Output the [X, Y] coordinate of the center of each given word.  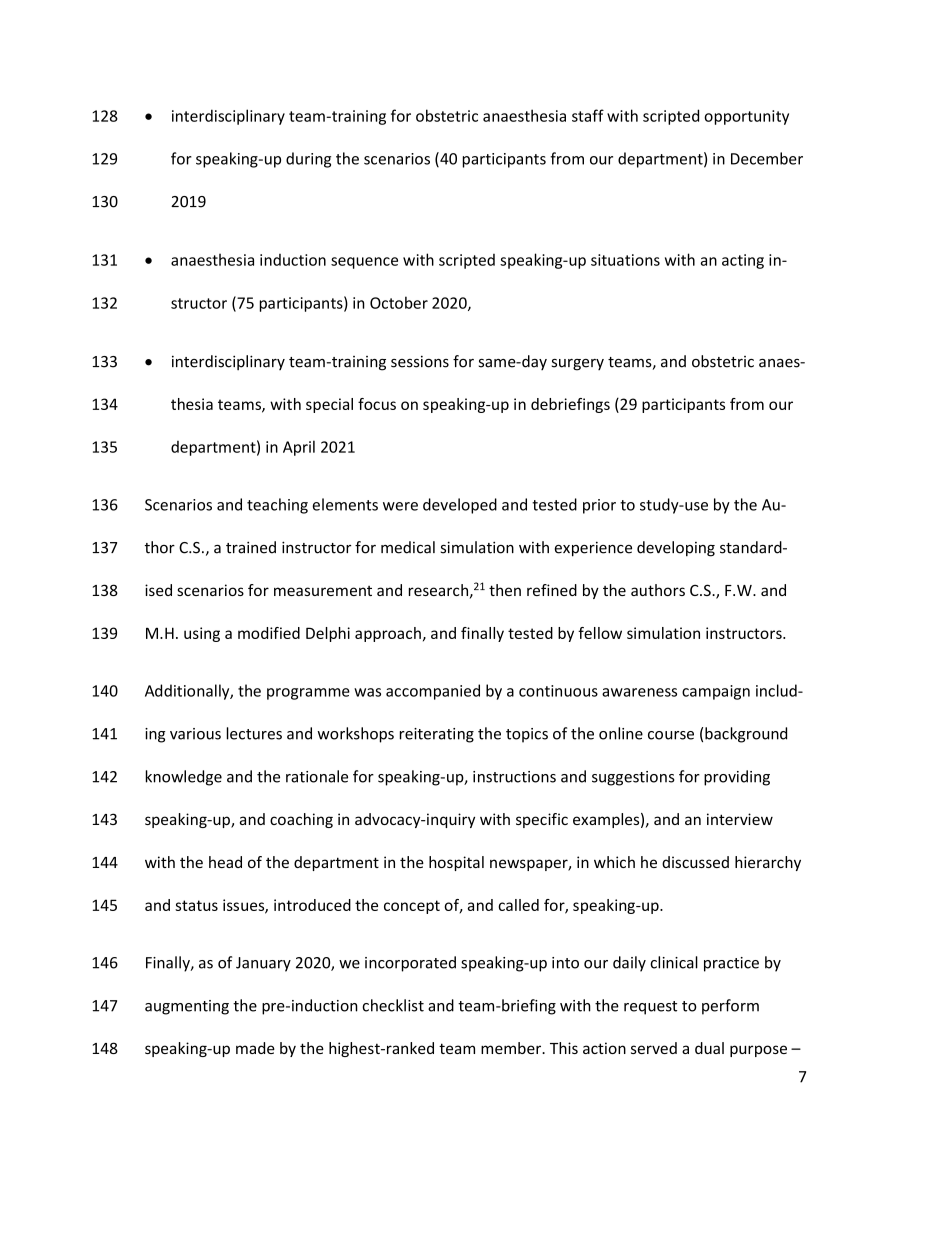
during [308, 160]
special [329, 405]
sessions [420, 361]
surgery [578, 365]
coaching [301, 820]
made [255, 1048]
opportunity [746, 117]
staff [588, 115]
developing [676, 549]
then [505, 590]
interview [740, 819]
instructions [514, 777]
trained [251, 547]
